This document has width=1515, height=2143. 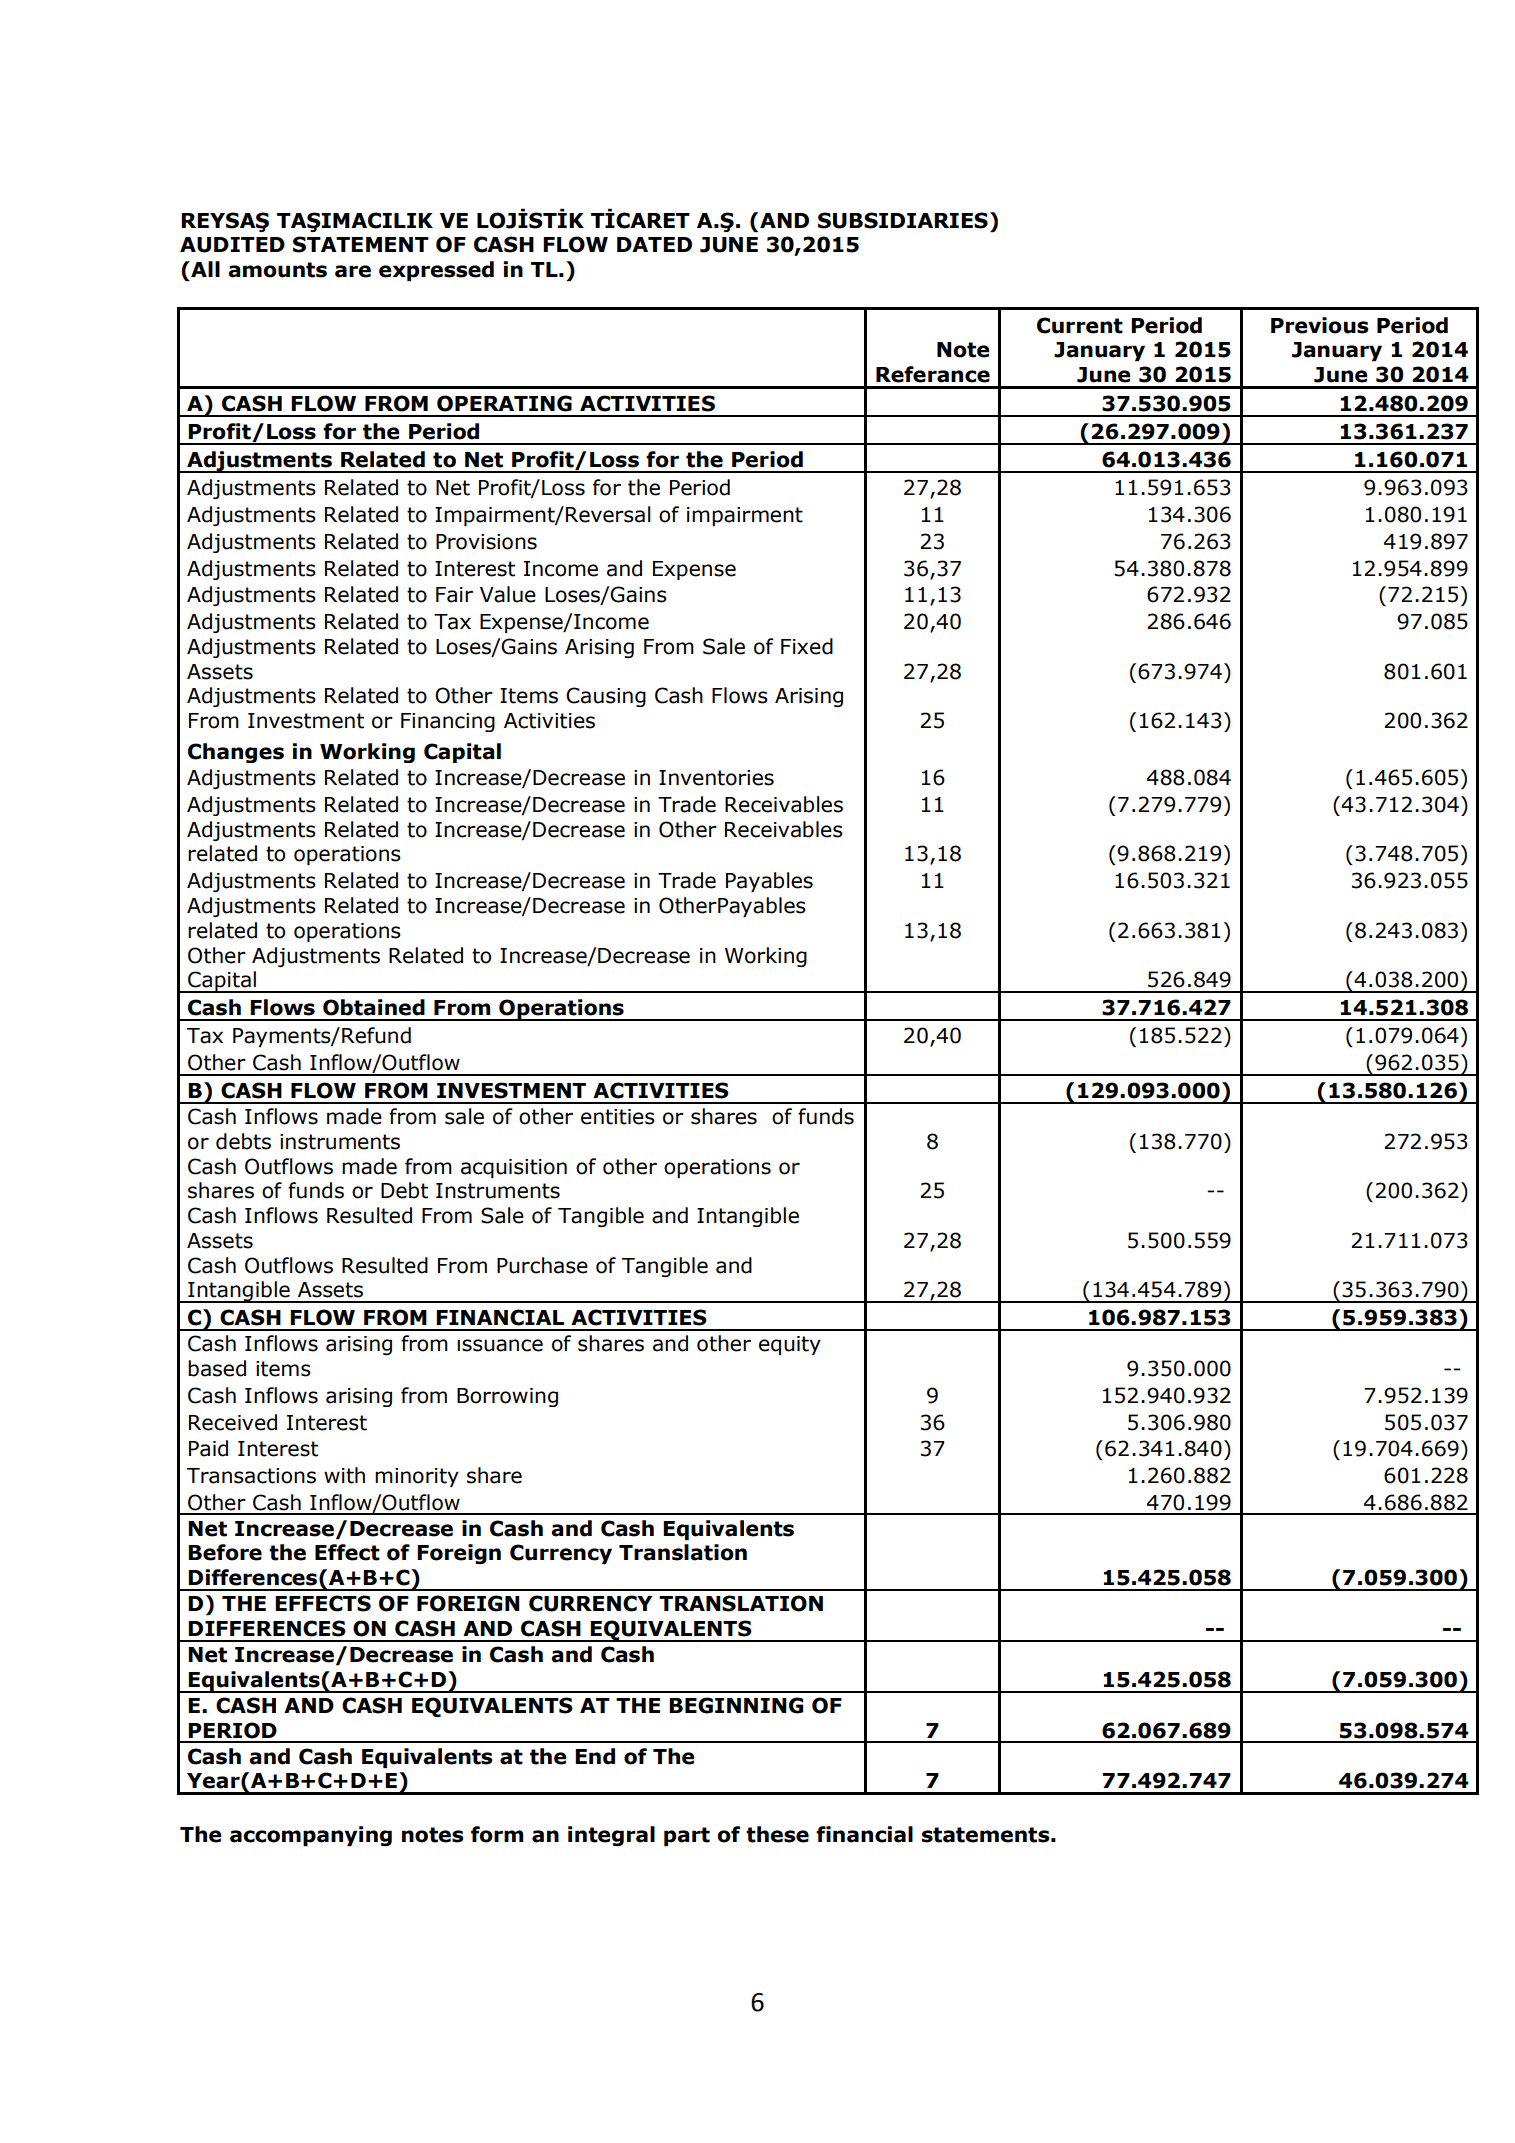 I want to click on Borrowing, so click(x=507, y=1397).
